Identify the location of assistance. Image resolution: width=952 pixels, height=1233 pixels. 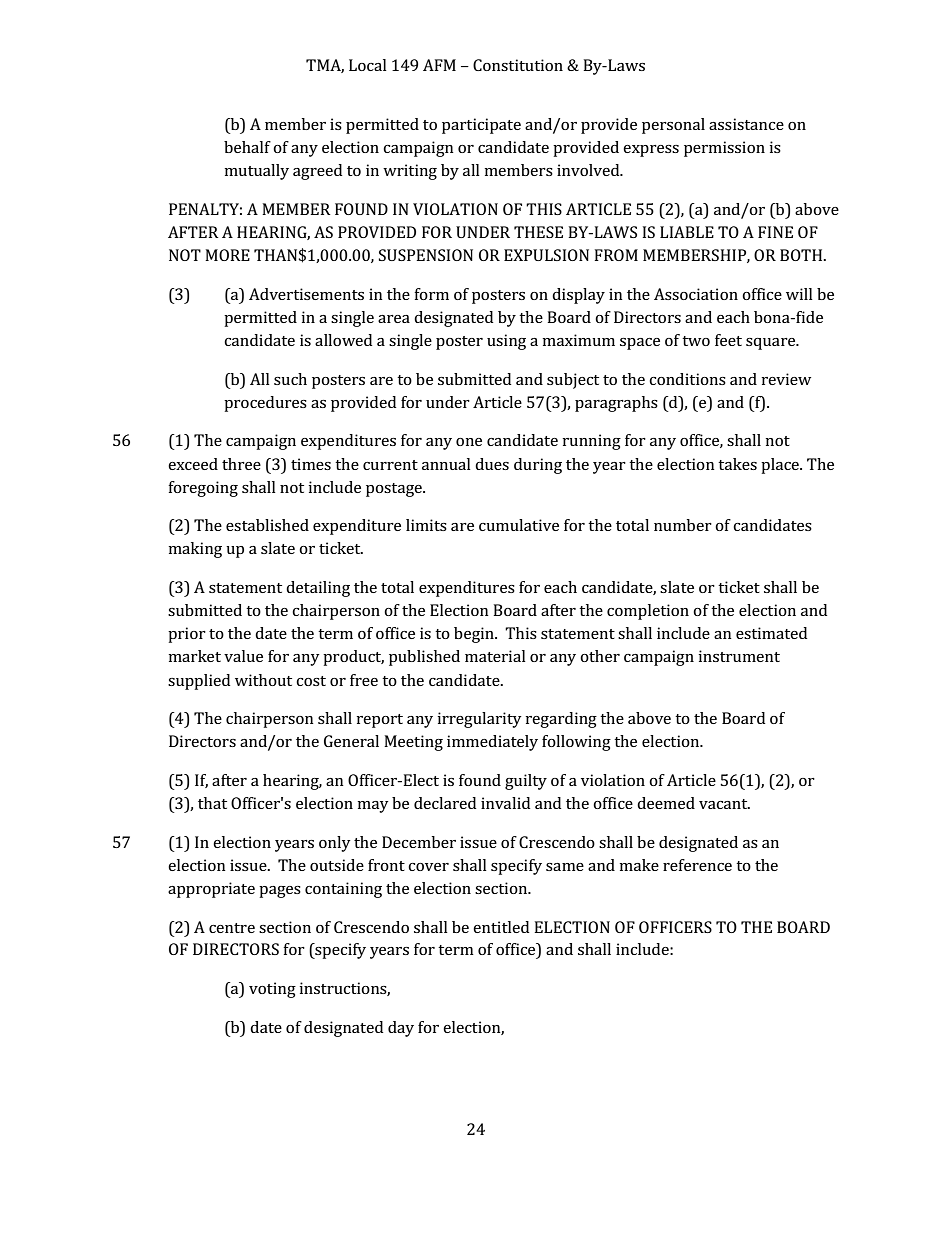
(746, 124).
